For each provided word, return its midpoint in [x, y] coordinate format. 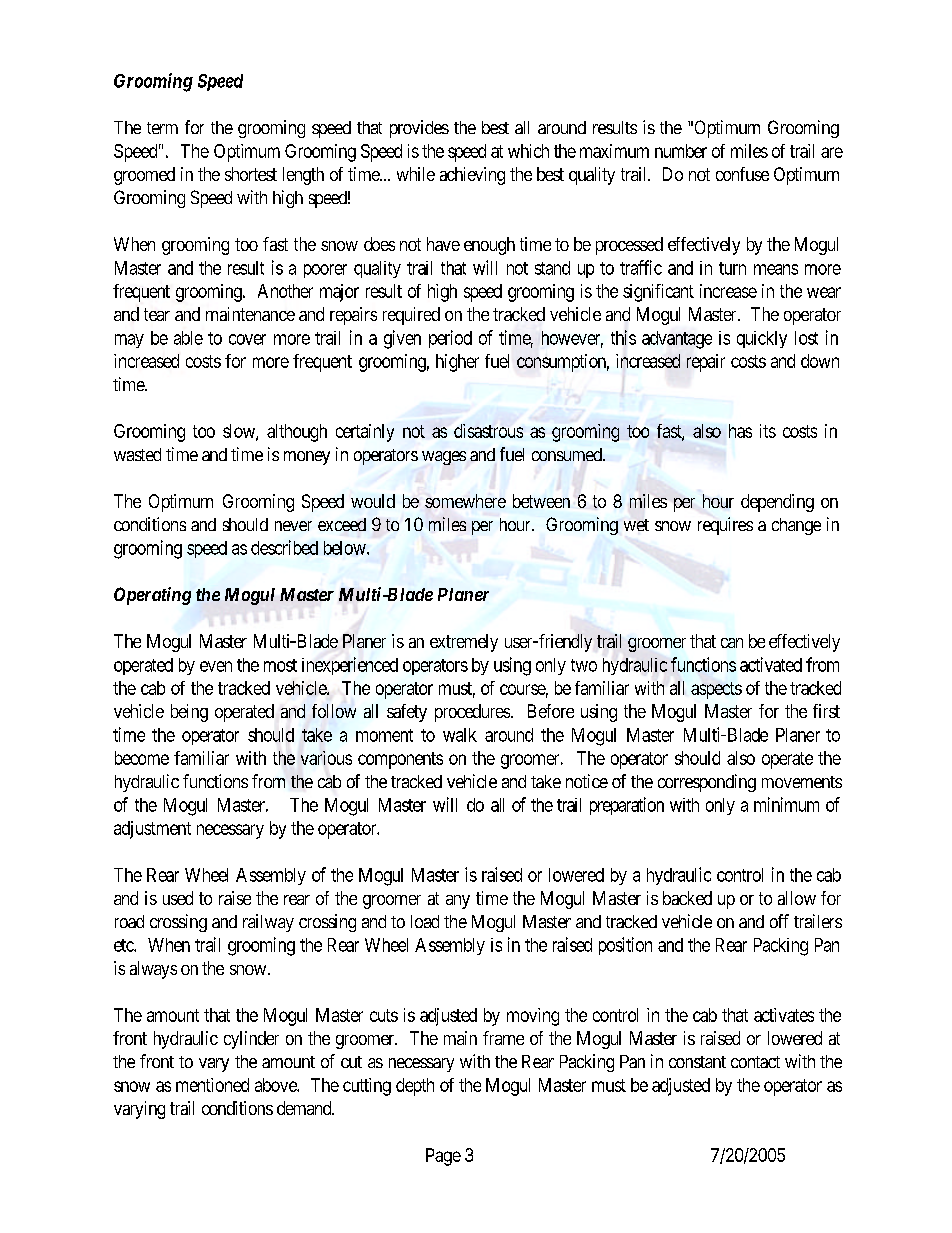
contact [755, 1062]
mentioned [212, 1085]
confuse [742, 174]
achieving [472, 176]
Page [443, 1157]
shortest [251, 174]
